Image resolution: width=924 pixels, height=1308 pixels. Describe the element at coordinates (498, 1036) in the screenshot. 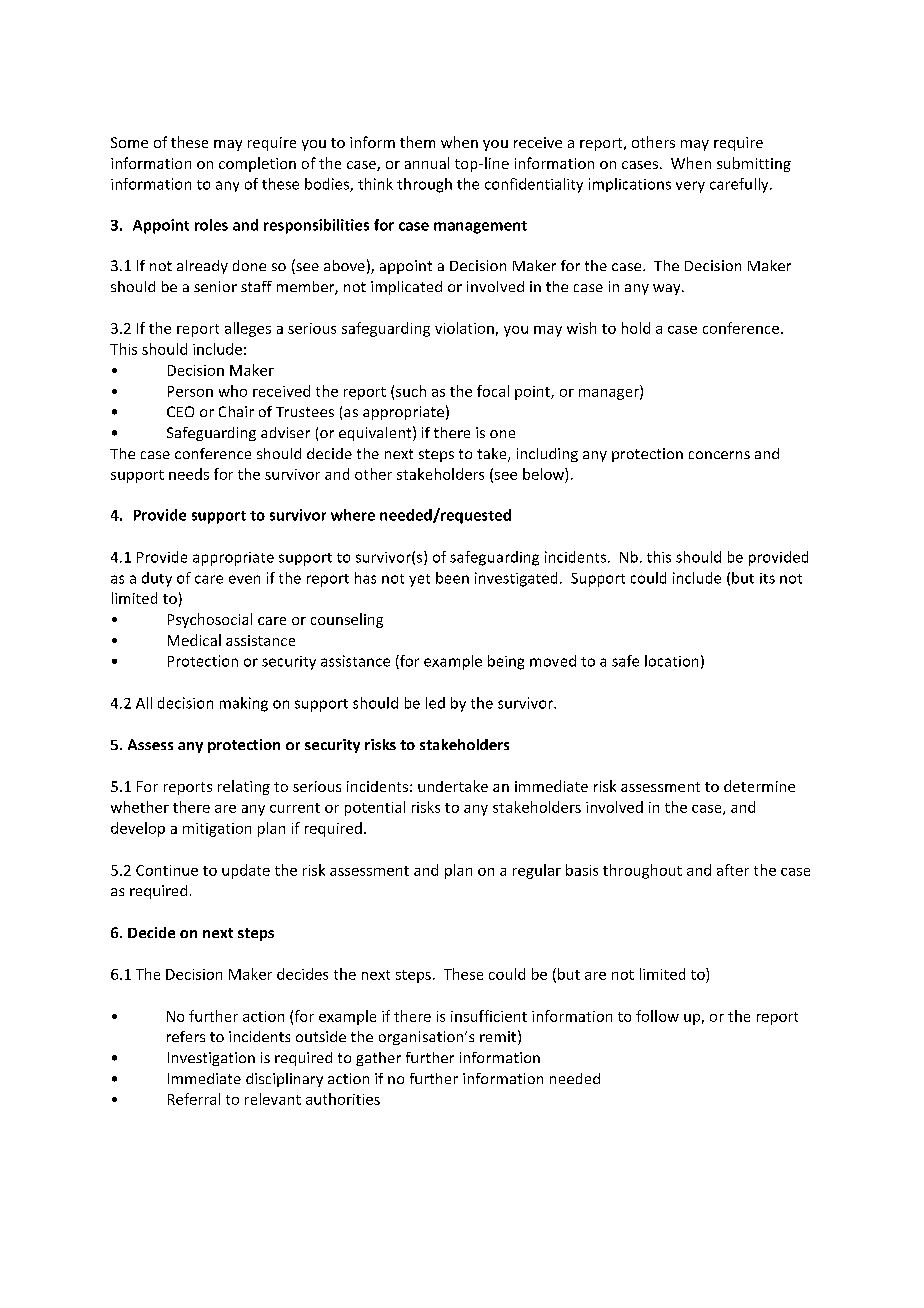

I see `remit` at that location.
